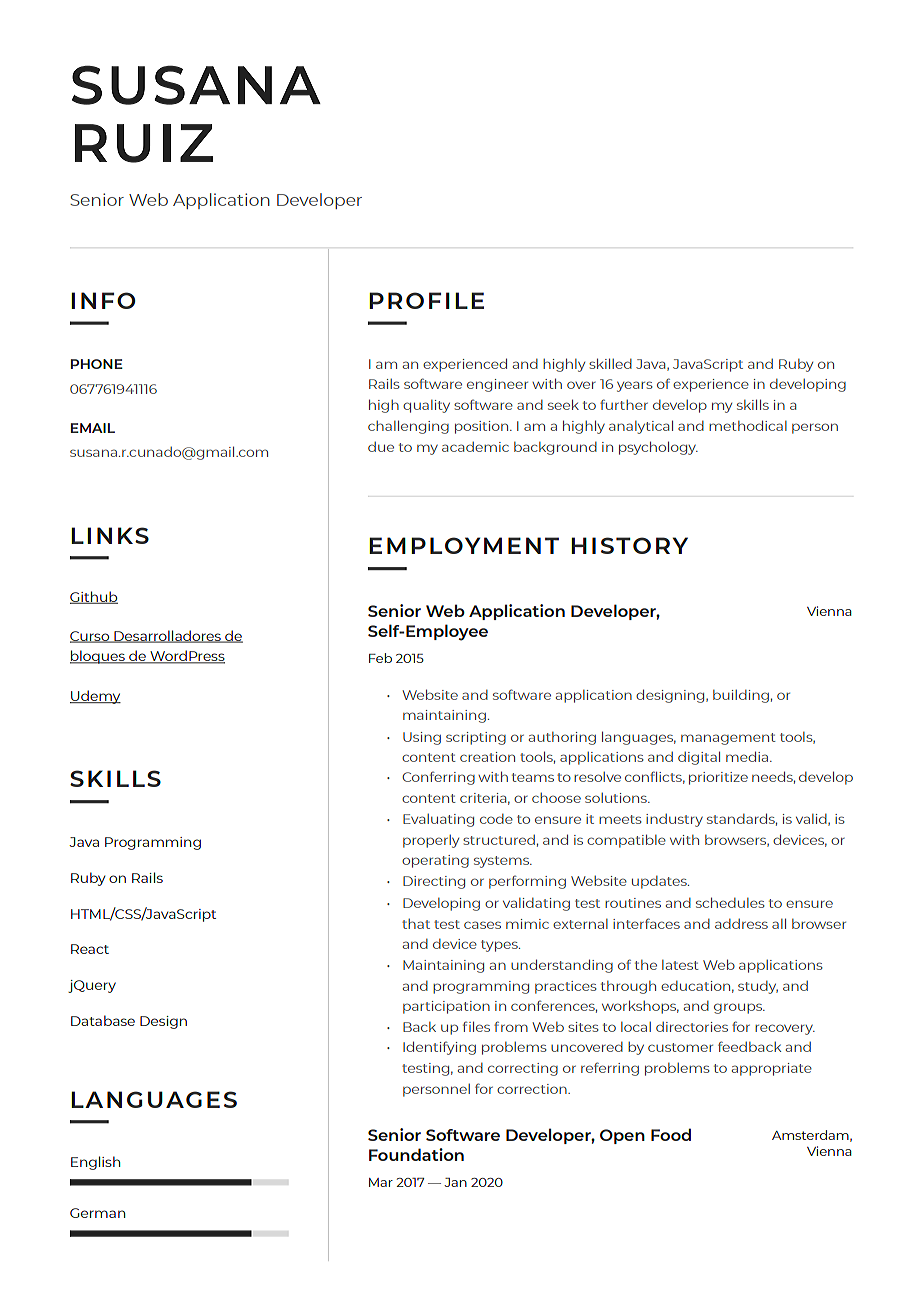 The height and width of the screenshot is (1308, 924). I want to click on Jan, so click(455, 1182).
